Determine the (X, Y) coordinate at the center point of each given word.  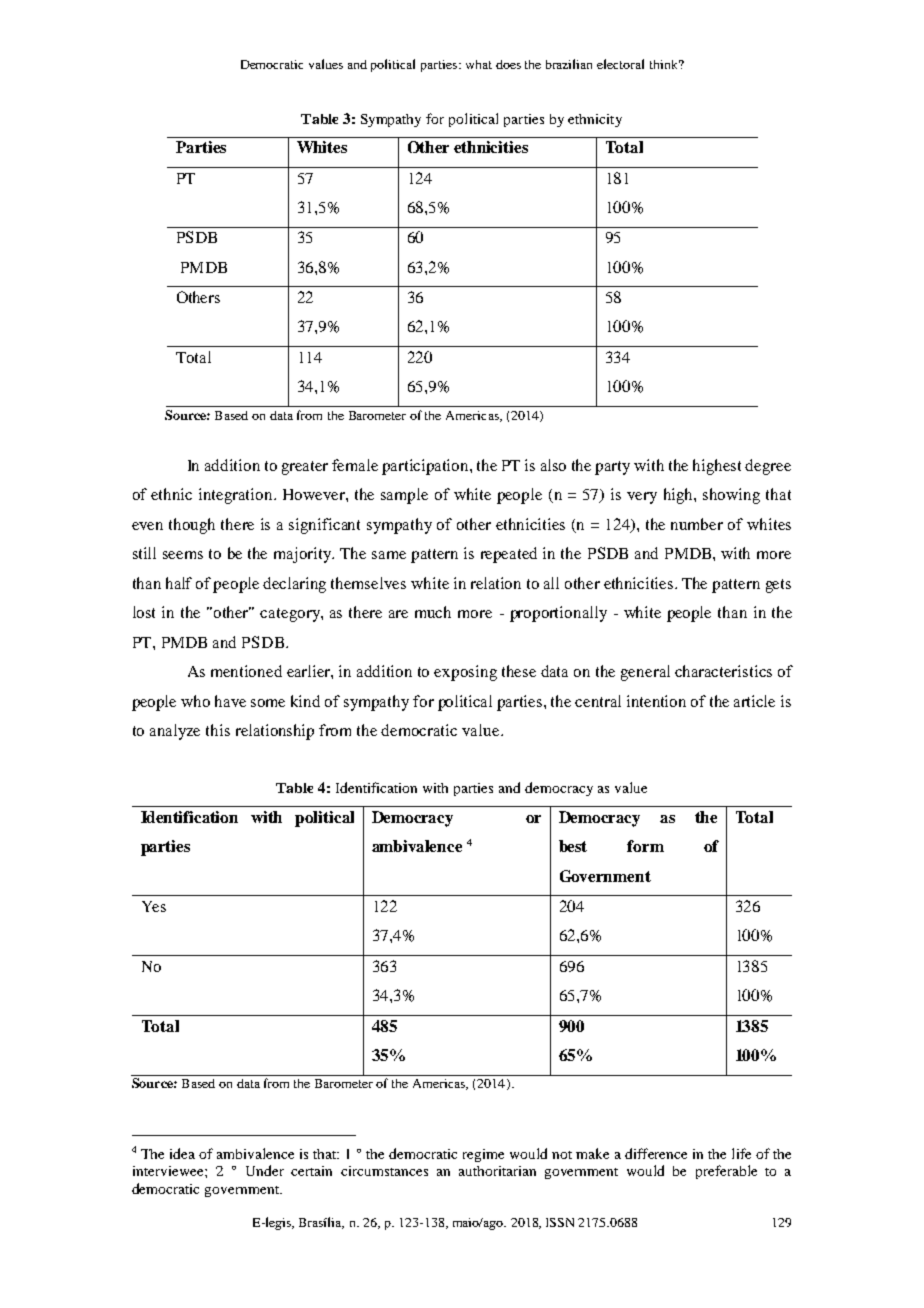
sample (404, 496)
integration (237, 496)
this (218, 730)
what (479, 64)
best (573, 846)
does (508, 64)
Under (265, 1170)
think (665, 64)
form (645, 846)
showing (731, 496)
